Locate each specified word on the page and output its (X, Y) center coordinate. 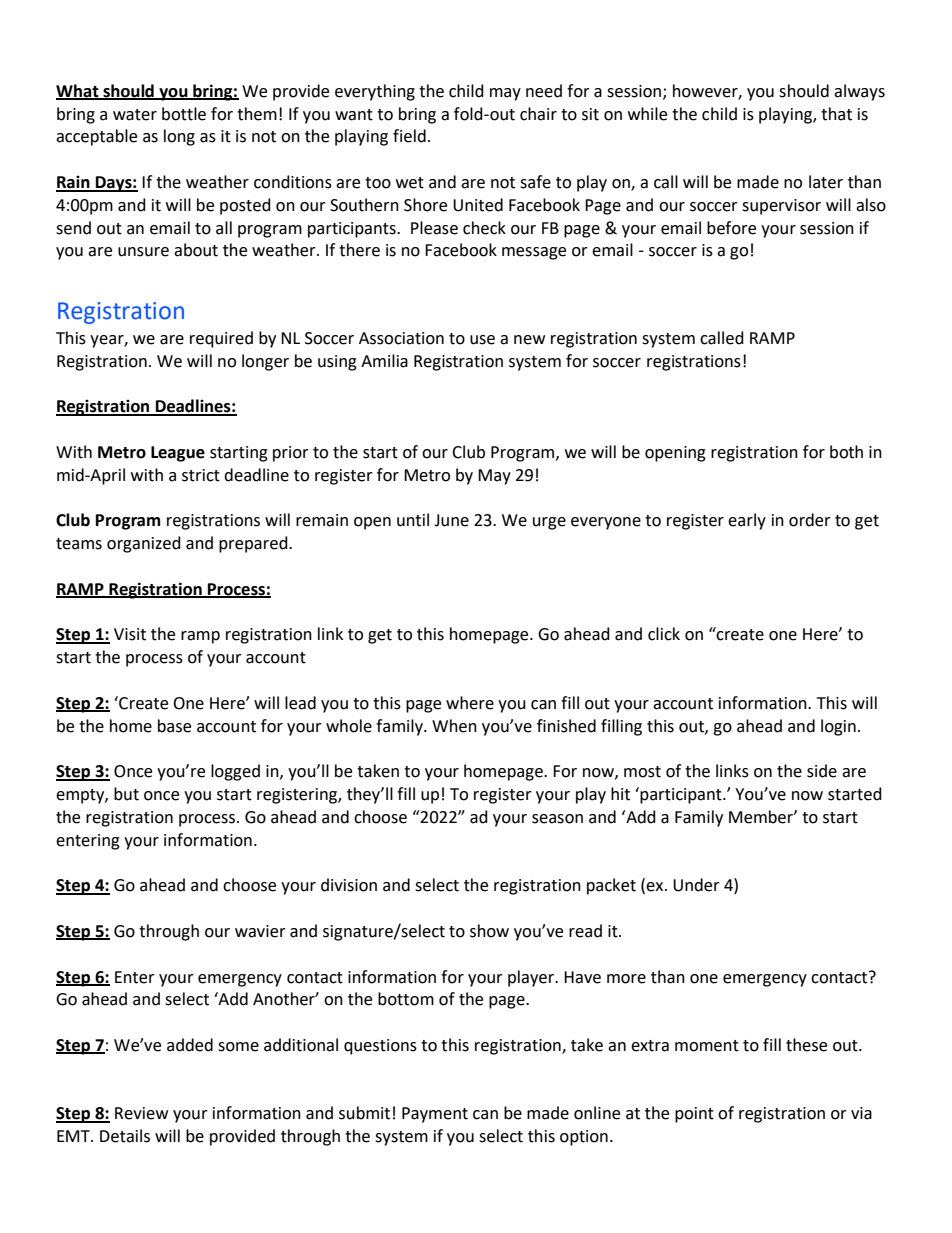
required (221, 339)
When (454, 726)
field (409, 136)
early (747, 521)
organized (144, 544)
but (126, 794)
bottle (184, 114)
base (174, 726)
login (838, 727)
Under (696, 885)
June (451, 520)
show (489, 931)
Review (141, 1113)
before (731, 228)
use (482, 340)
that (836, 114)
